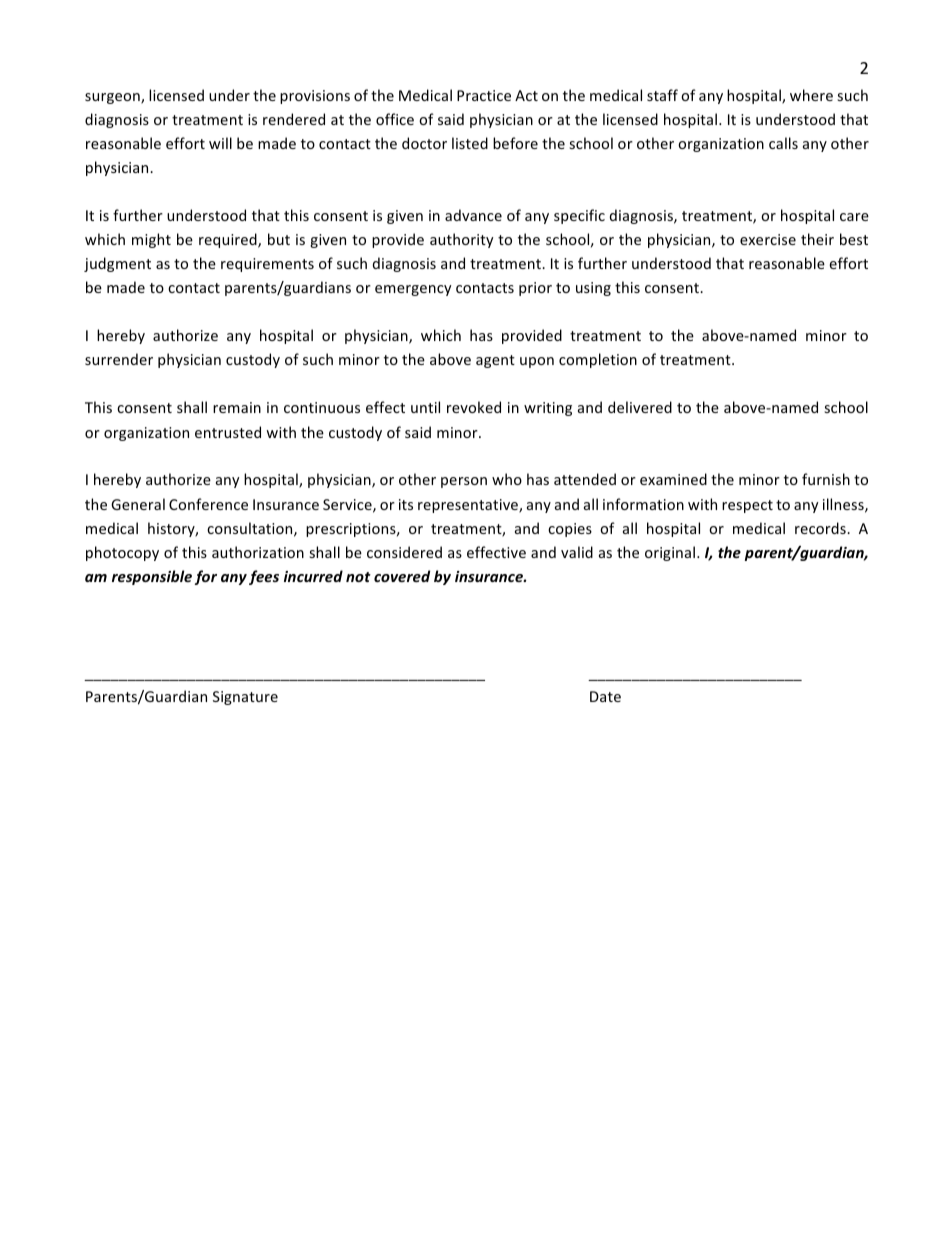  Describe the element at coordinates (811, 95) in the document. I see `where` at that location.
